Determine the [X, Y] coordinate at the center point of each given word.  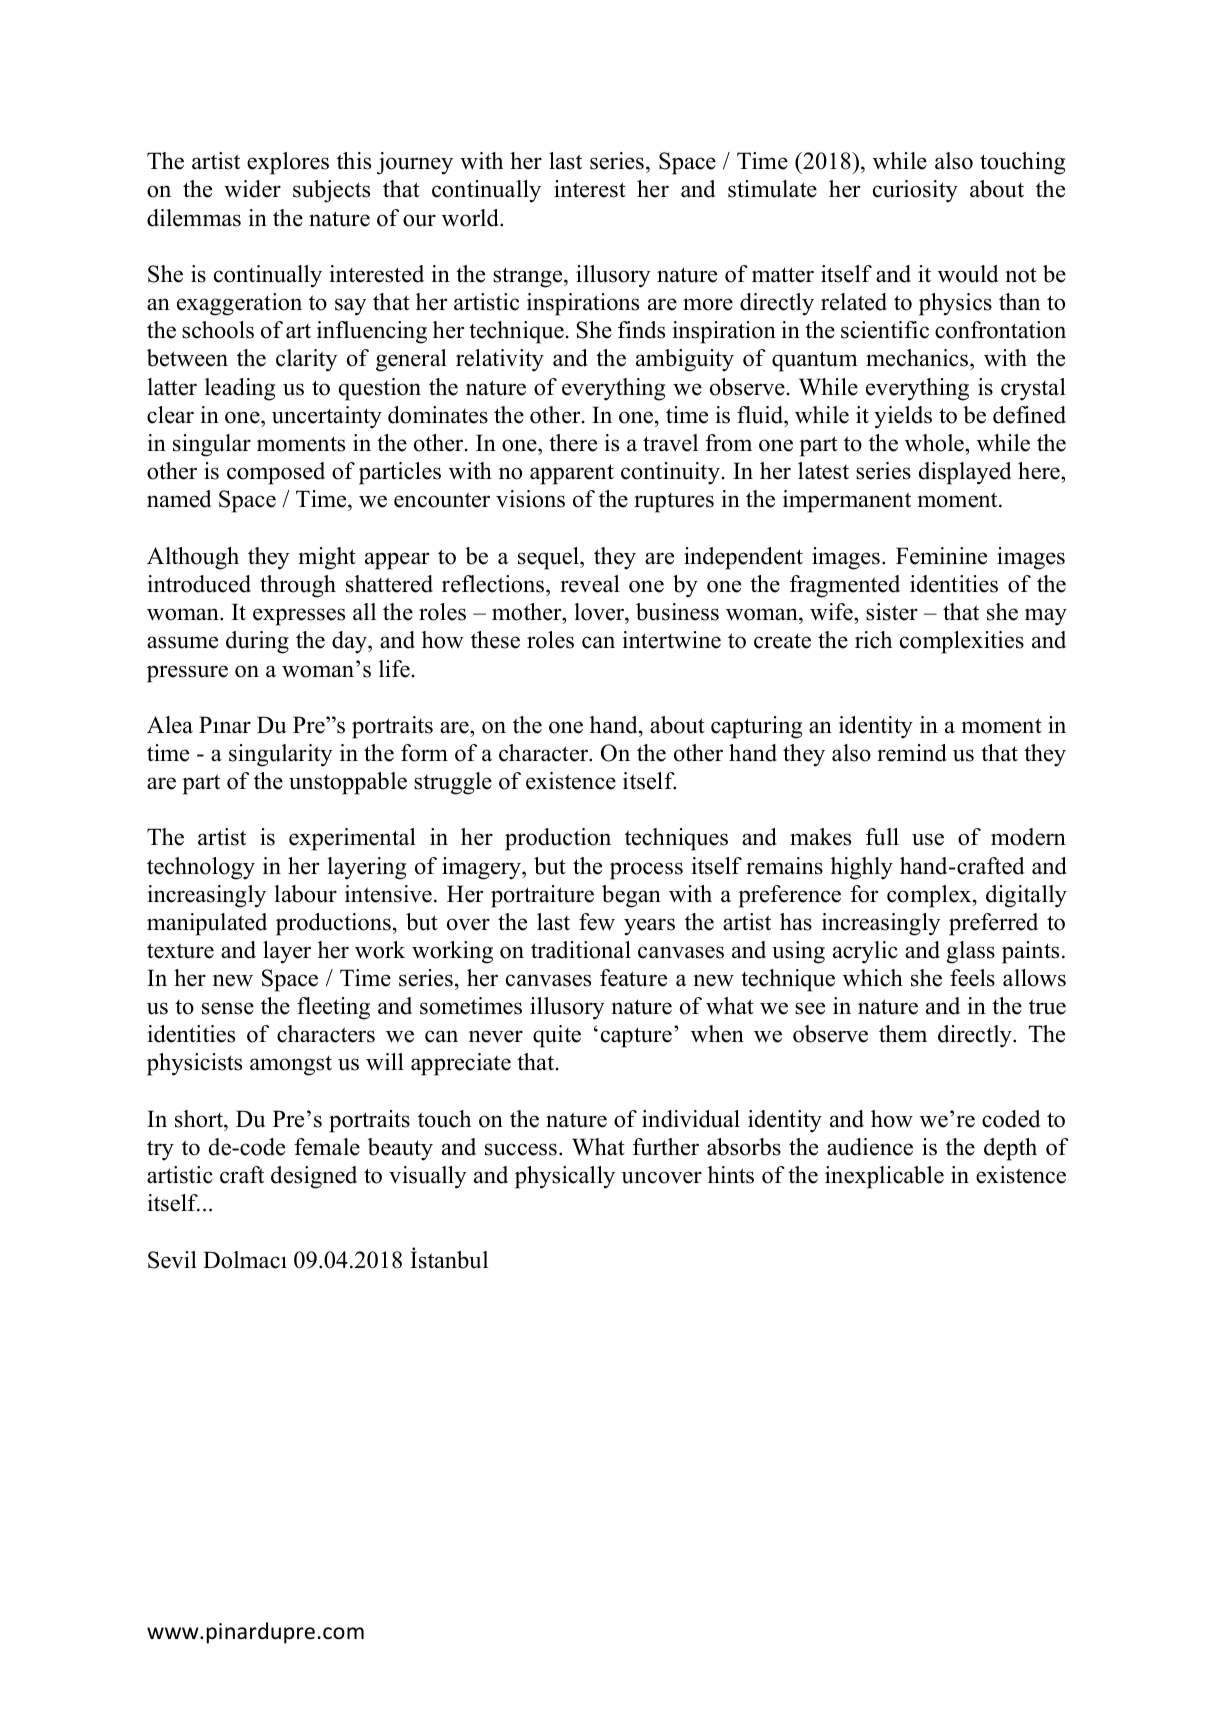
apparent [572, 474]
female [327, 1147]
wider [252, 189]
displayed [965, 473]
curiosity [915, 191]
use [928, 839]
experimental [352, 839]
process [646, 871]
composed [276, 473]
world [471, 218]
